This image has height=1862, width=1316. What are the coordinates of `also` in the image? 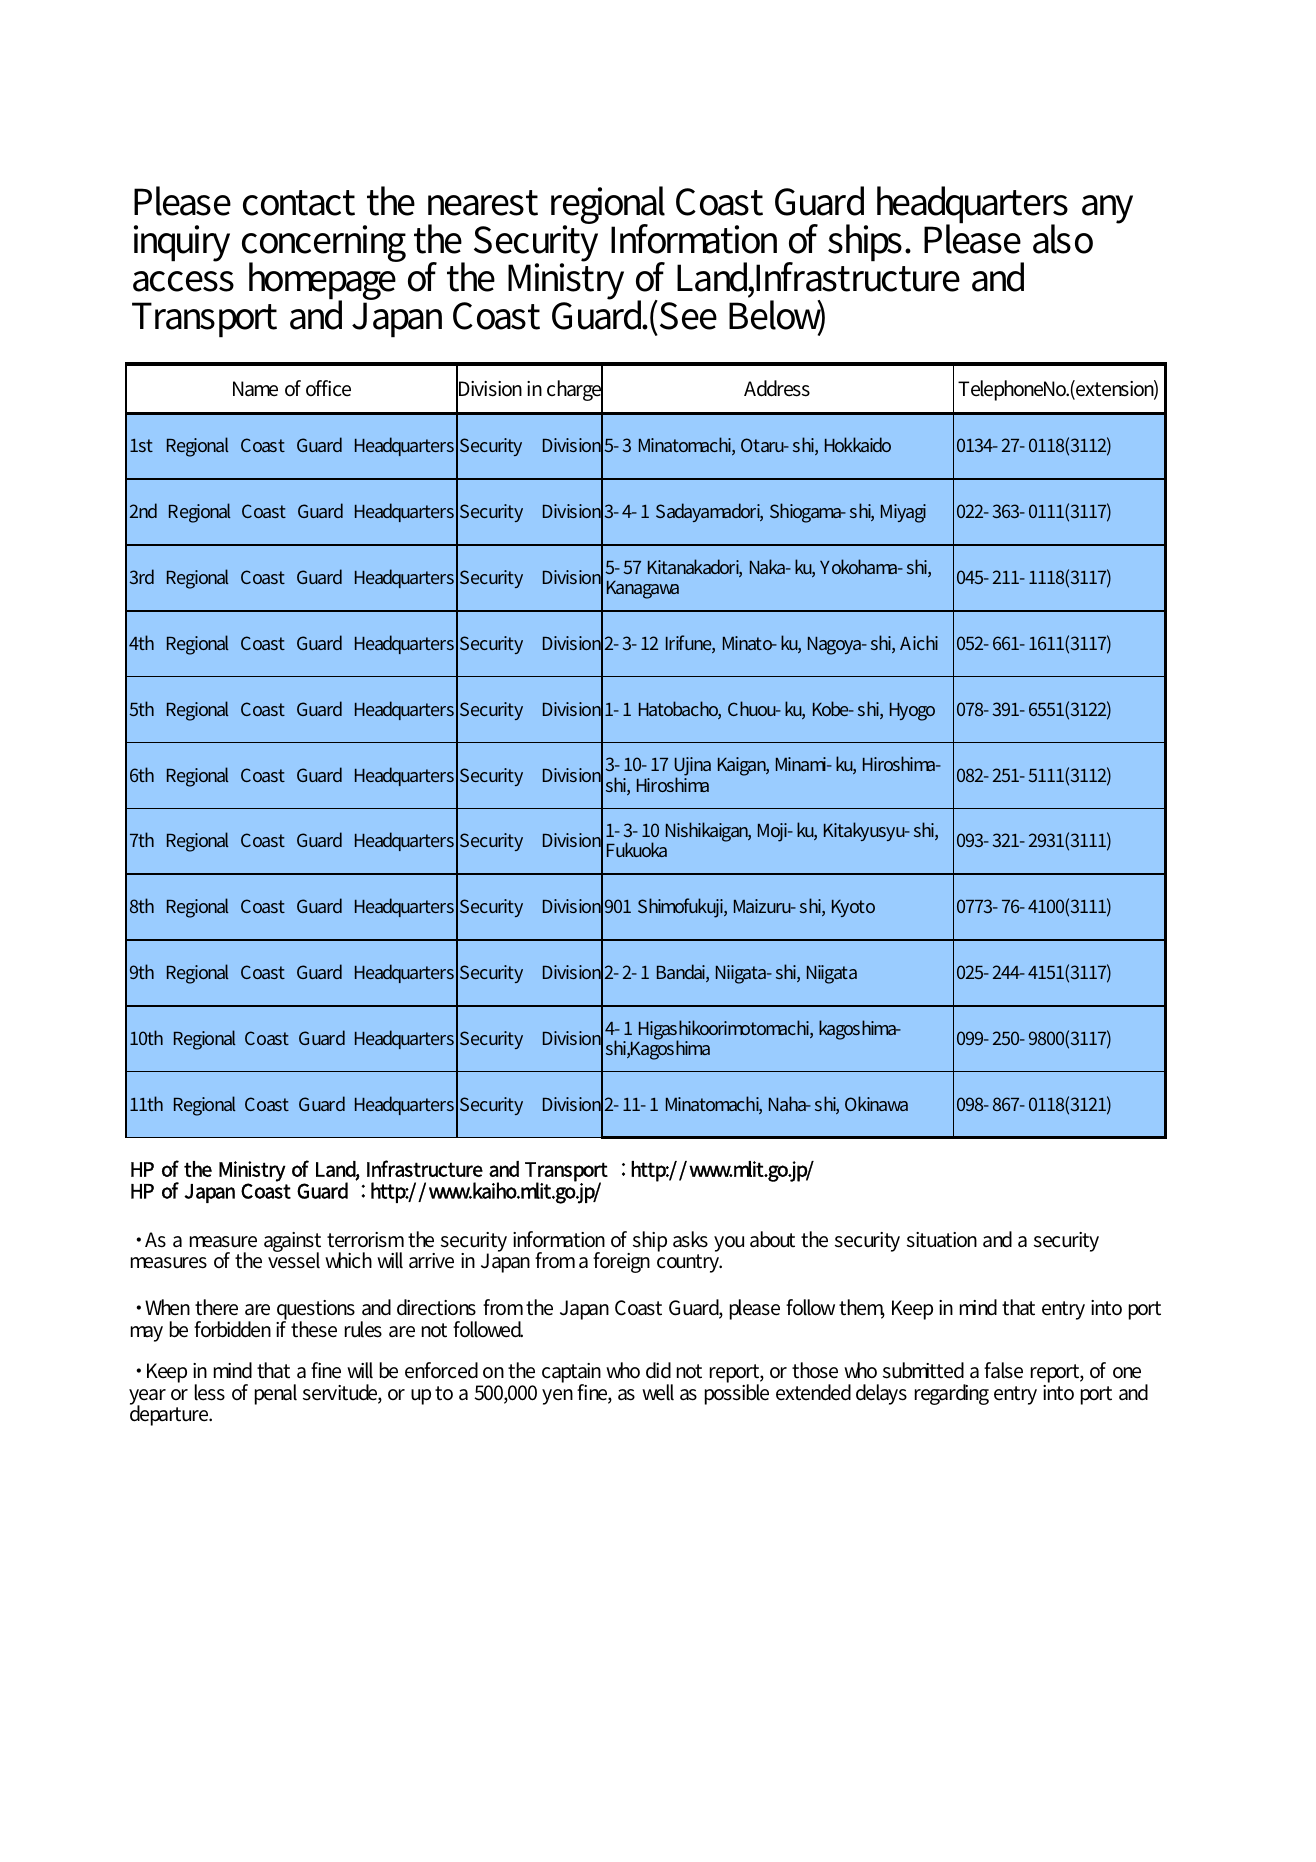 It's located at (1063, 239).
